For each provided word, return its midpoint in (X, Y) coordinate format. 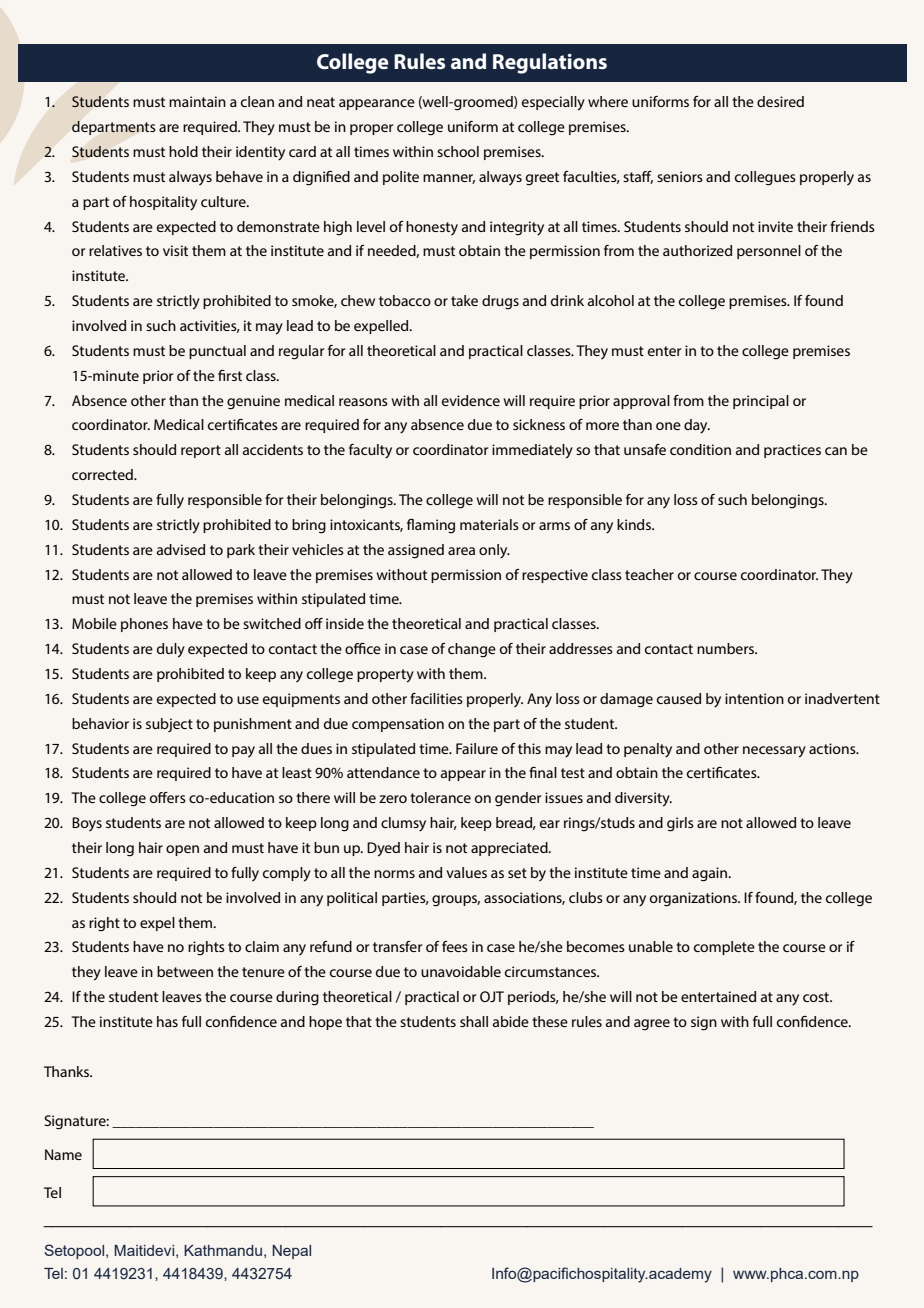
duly (171, 650)
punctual (217, 352)
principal (761, 402)
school (458, 151)
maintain (197, 101)
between (185, 971)
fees (455, 946)
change (472, 650)
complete (724, 948)
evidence (471, 400)
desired (780, 101)
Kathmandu (223, 1250)
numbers (726, 648)
